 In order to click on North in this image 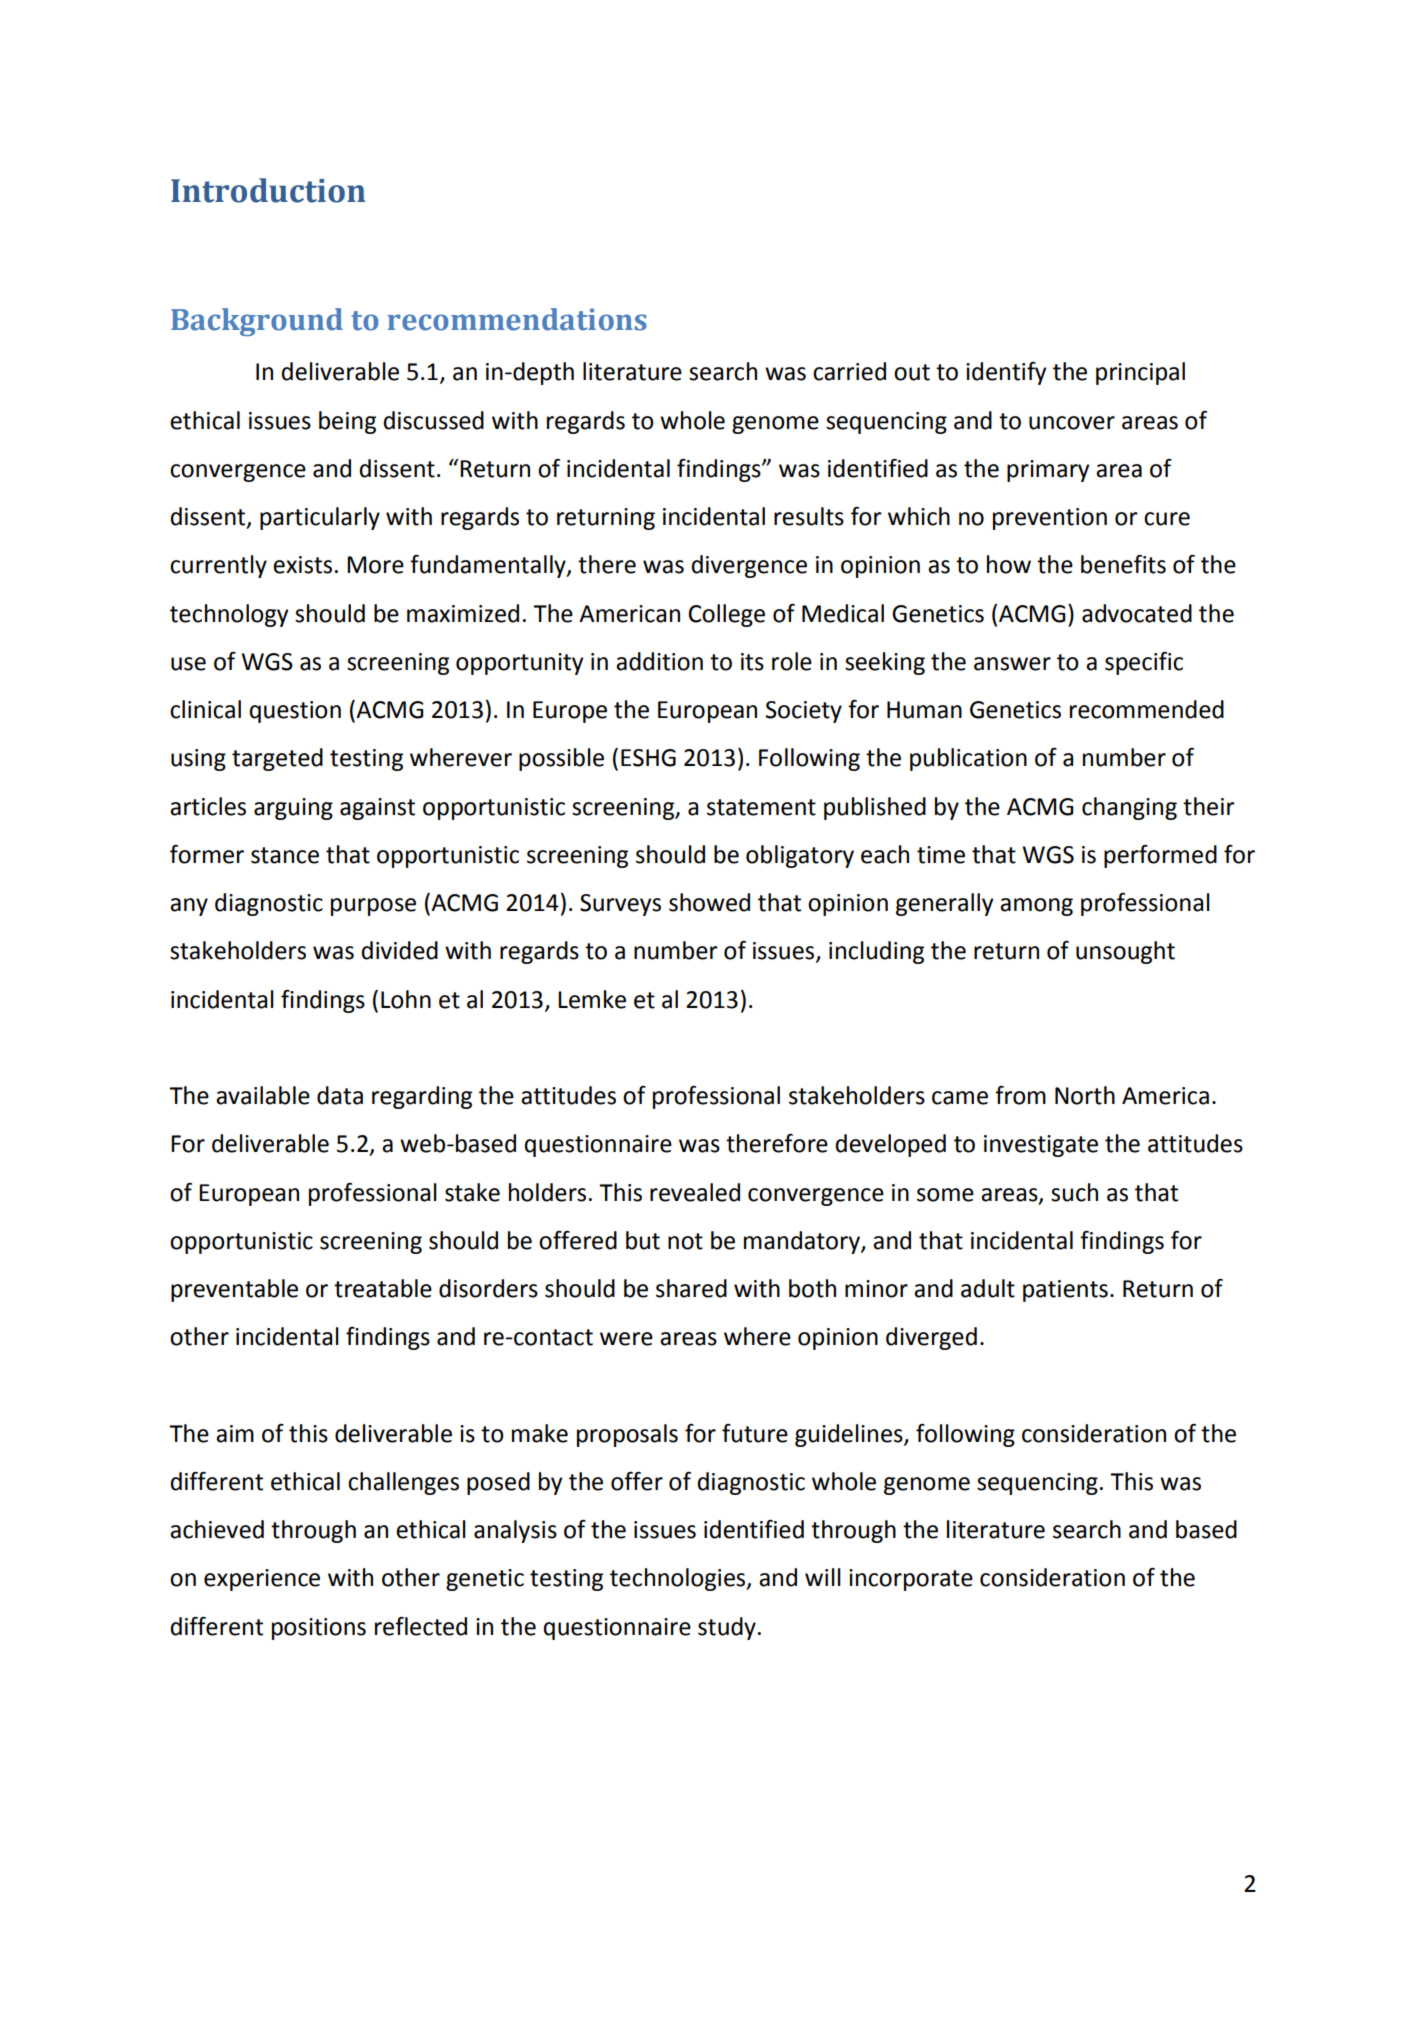, I will do `click(1085, 1095)`.
